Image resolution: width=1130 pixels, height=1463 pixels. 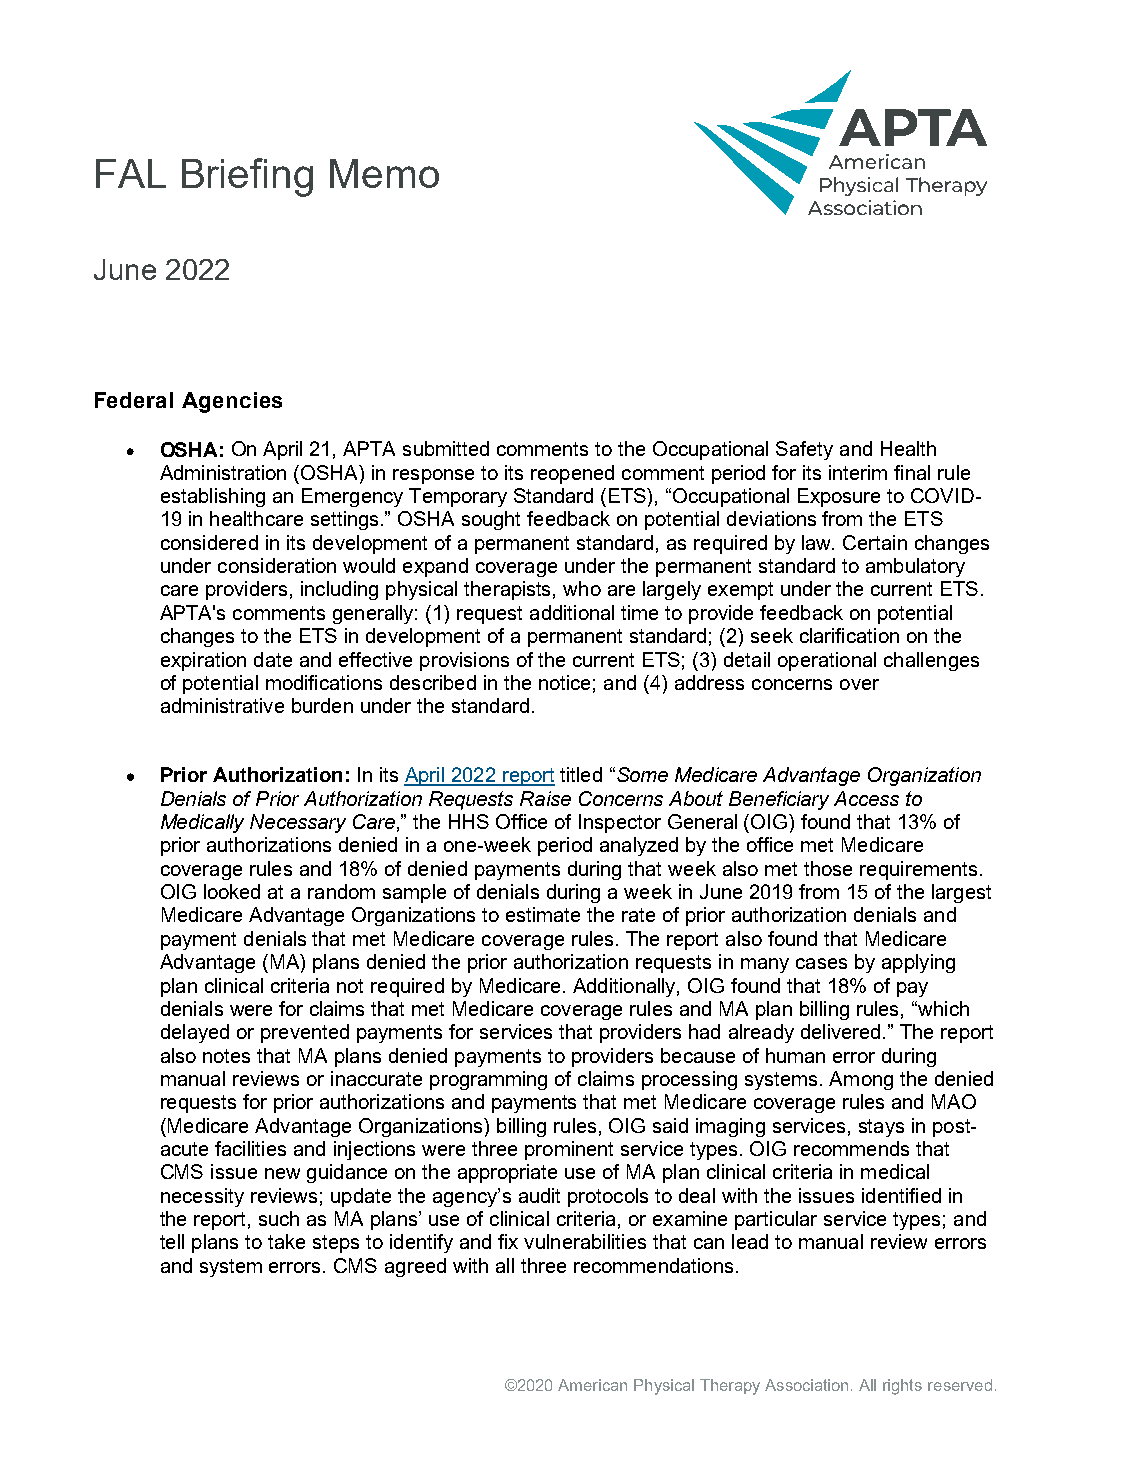 I want to click on establishing, so click(x=213, y=497).
